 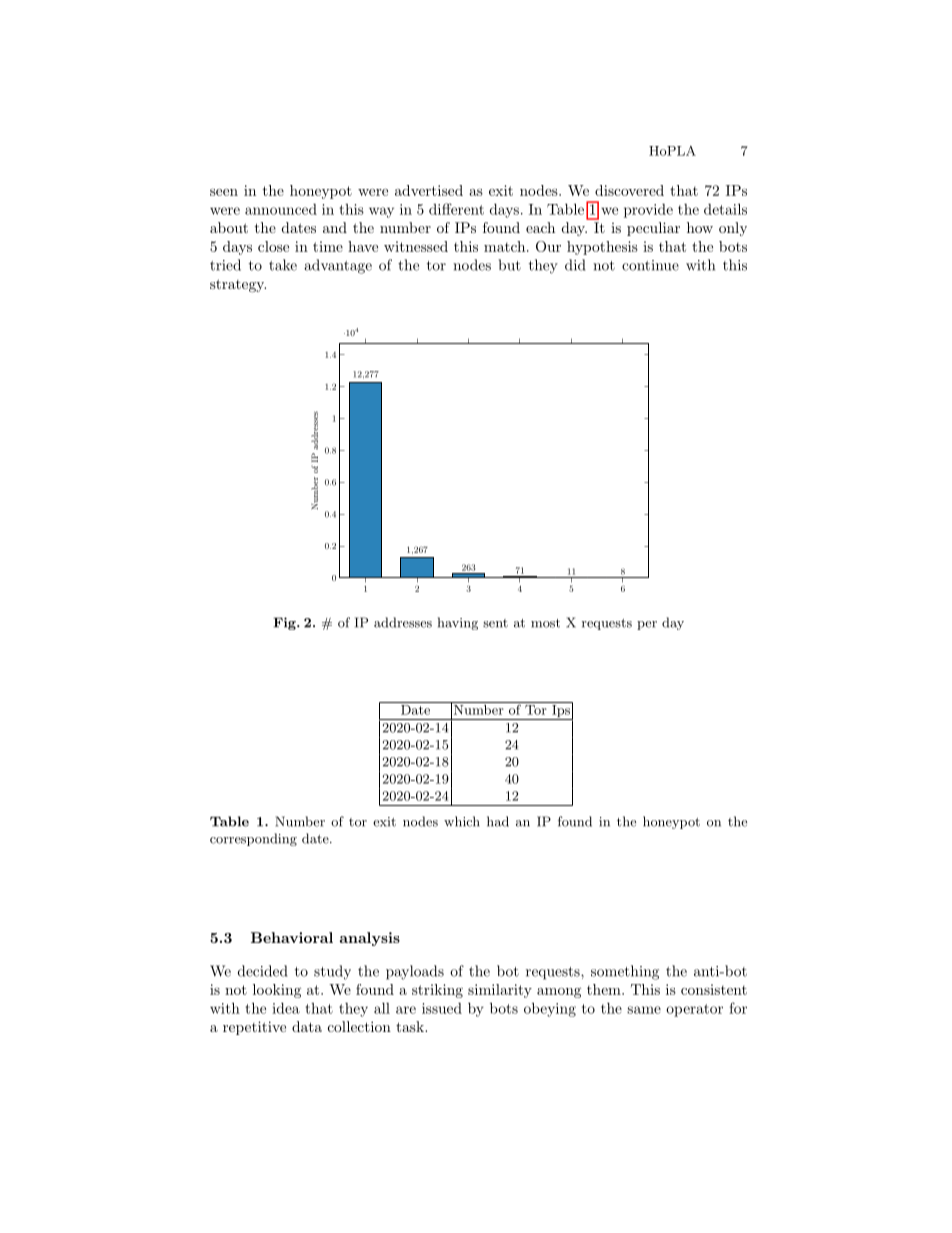 I want to click on idea, so click(x=286, y=1008).
